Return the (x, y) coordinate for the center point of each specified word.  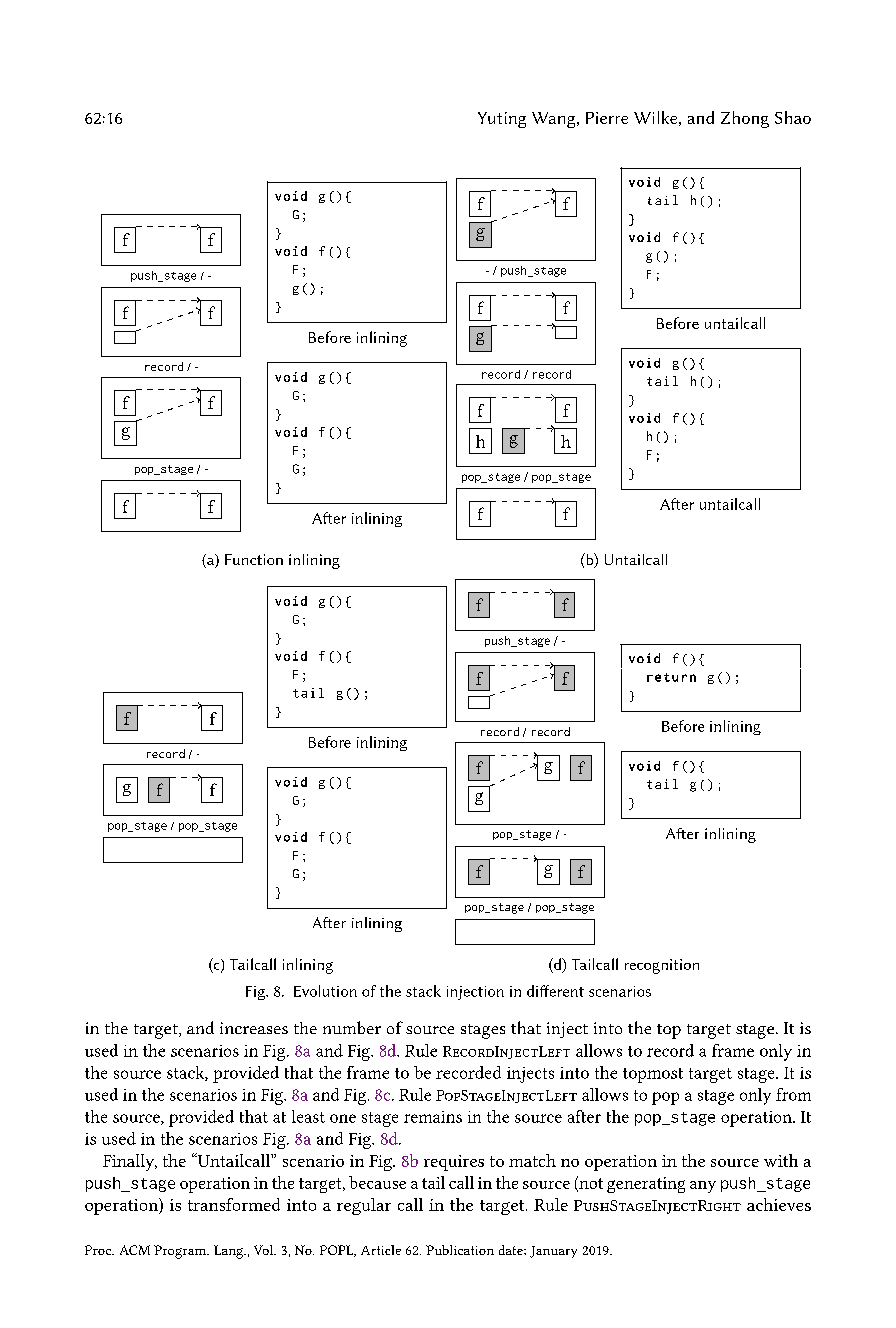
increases (254, 1028)
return (671, 677)
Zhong (745, 119)
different (555, 991)
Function (254, 559)
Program (181, 1252)
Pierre (607, 118)
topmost (653, 1075)
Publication (460, 1250)
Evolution (325, 991)
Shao (793, 117)
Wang (555, 120)
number (352, 1027)
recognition (662, 966)
